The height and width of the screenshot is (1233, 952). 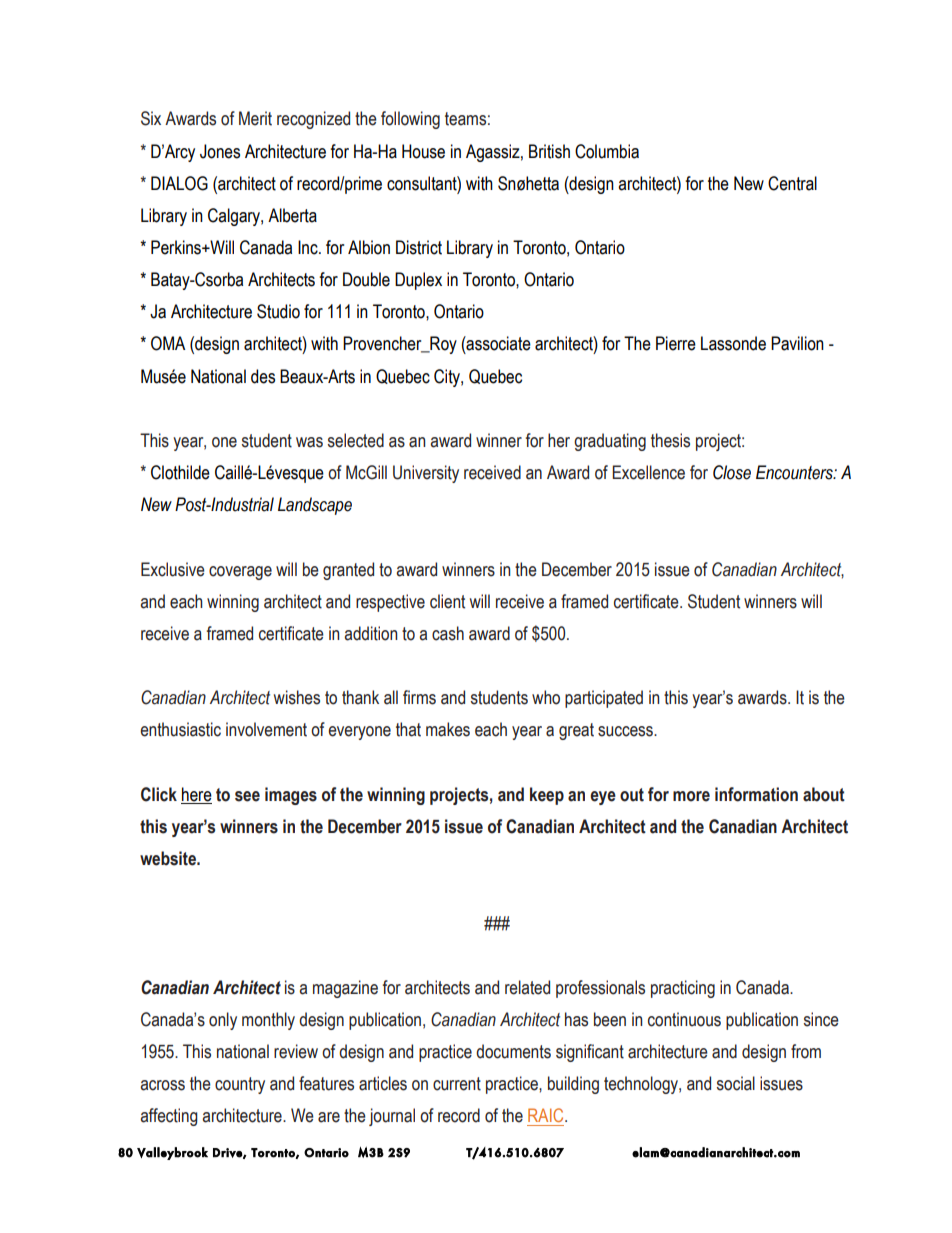 I want to click on information, so click(x=756, y=794).
